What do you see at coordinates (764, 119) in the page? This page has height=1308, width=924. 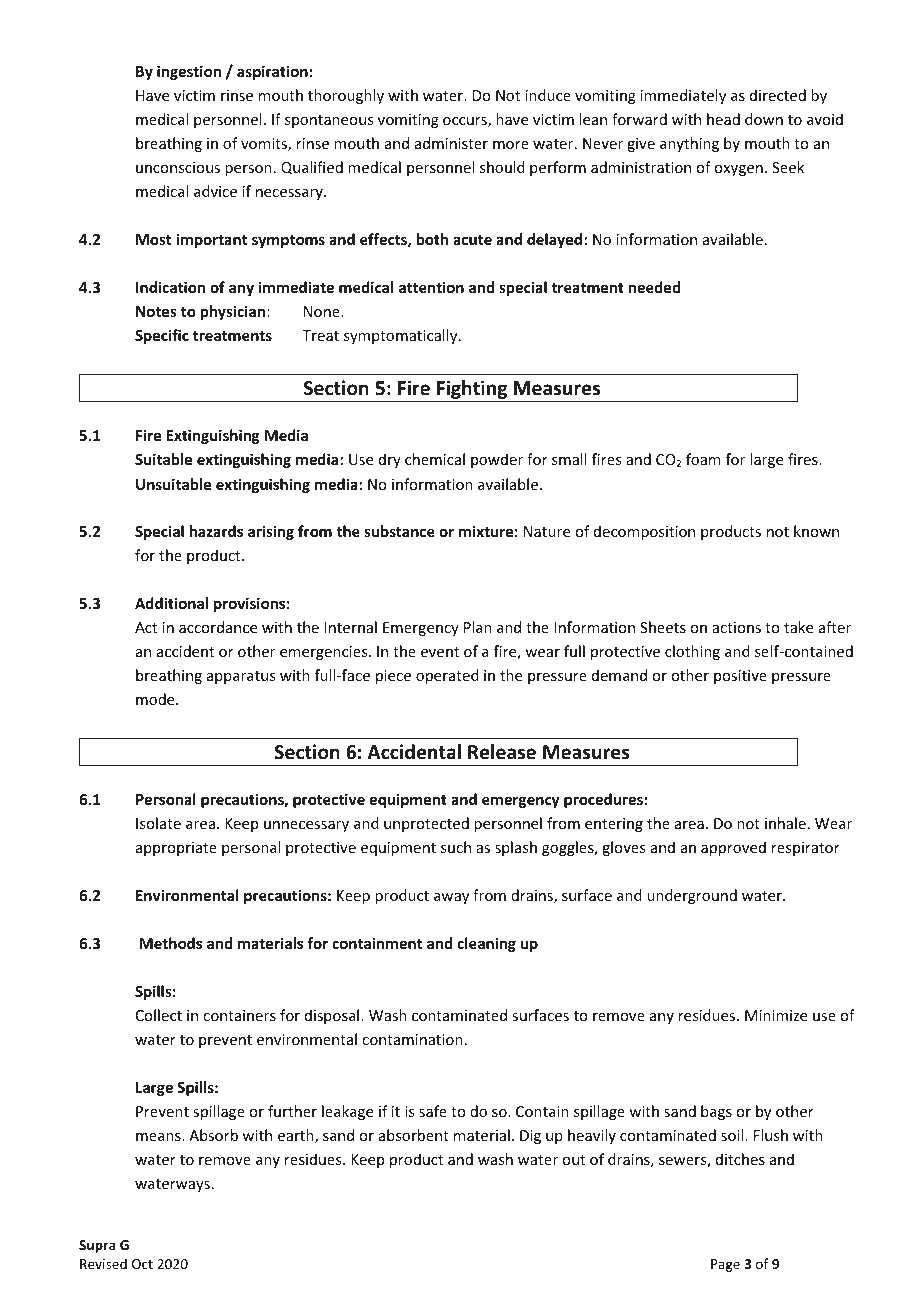 I see `down` at bounding box center [764, 119].
